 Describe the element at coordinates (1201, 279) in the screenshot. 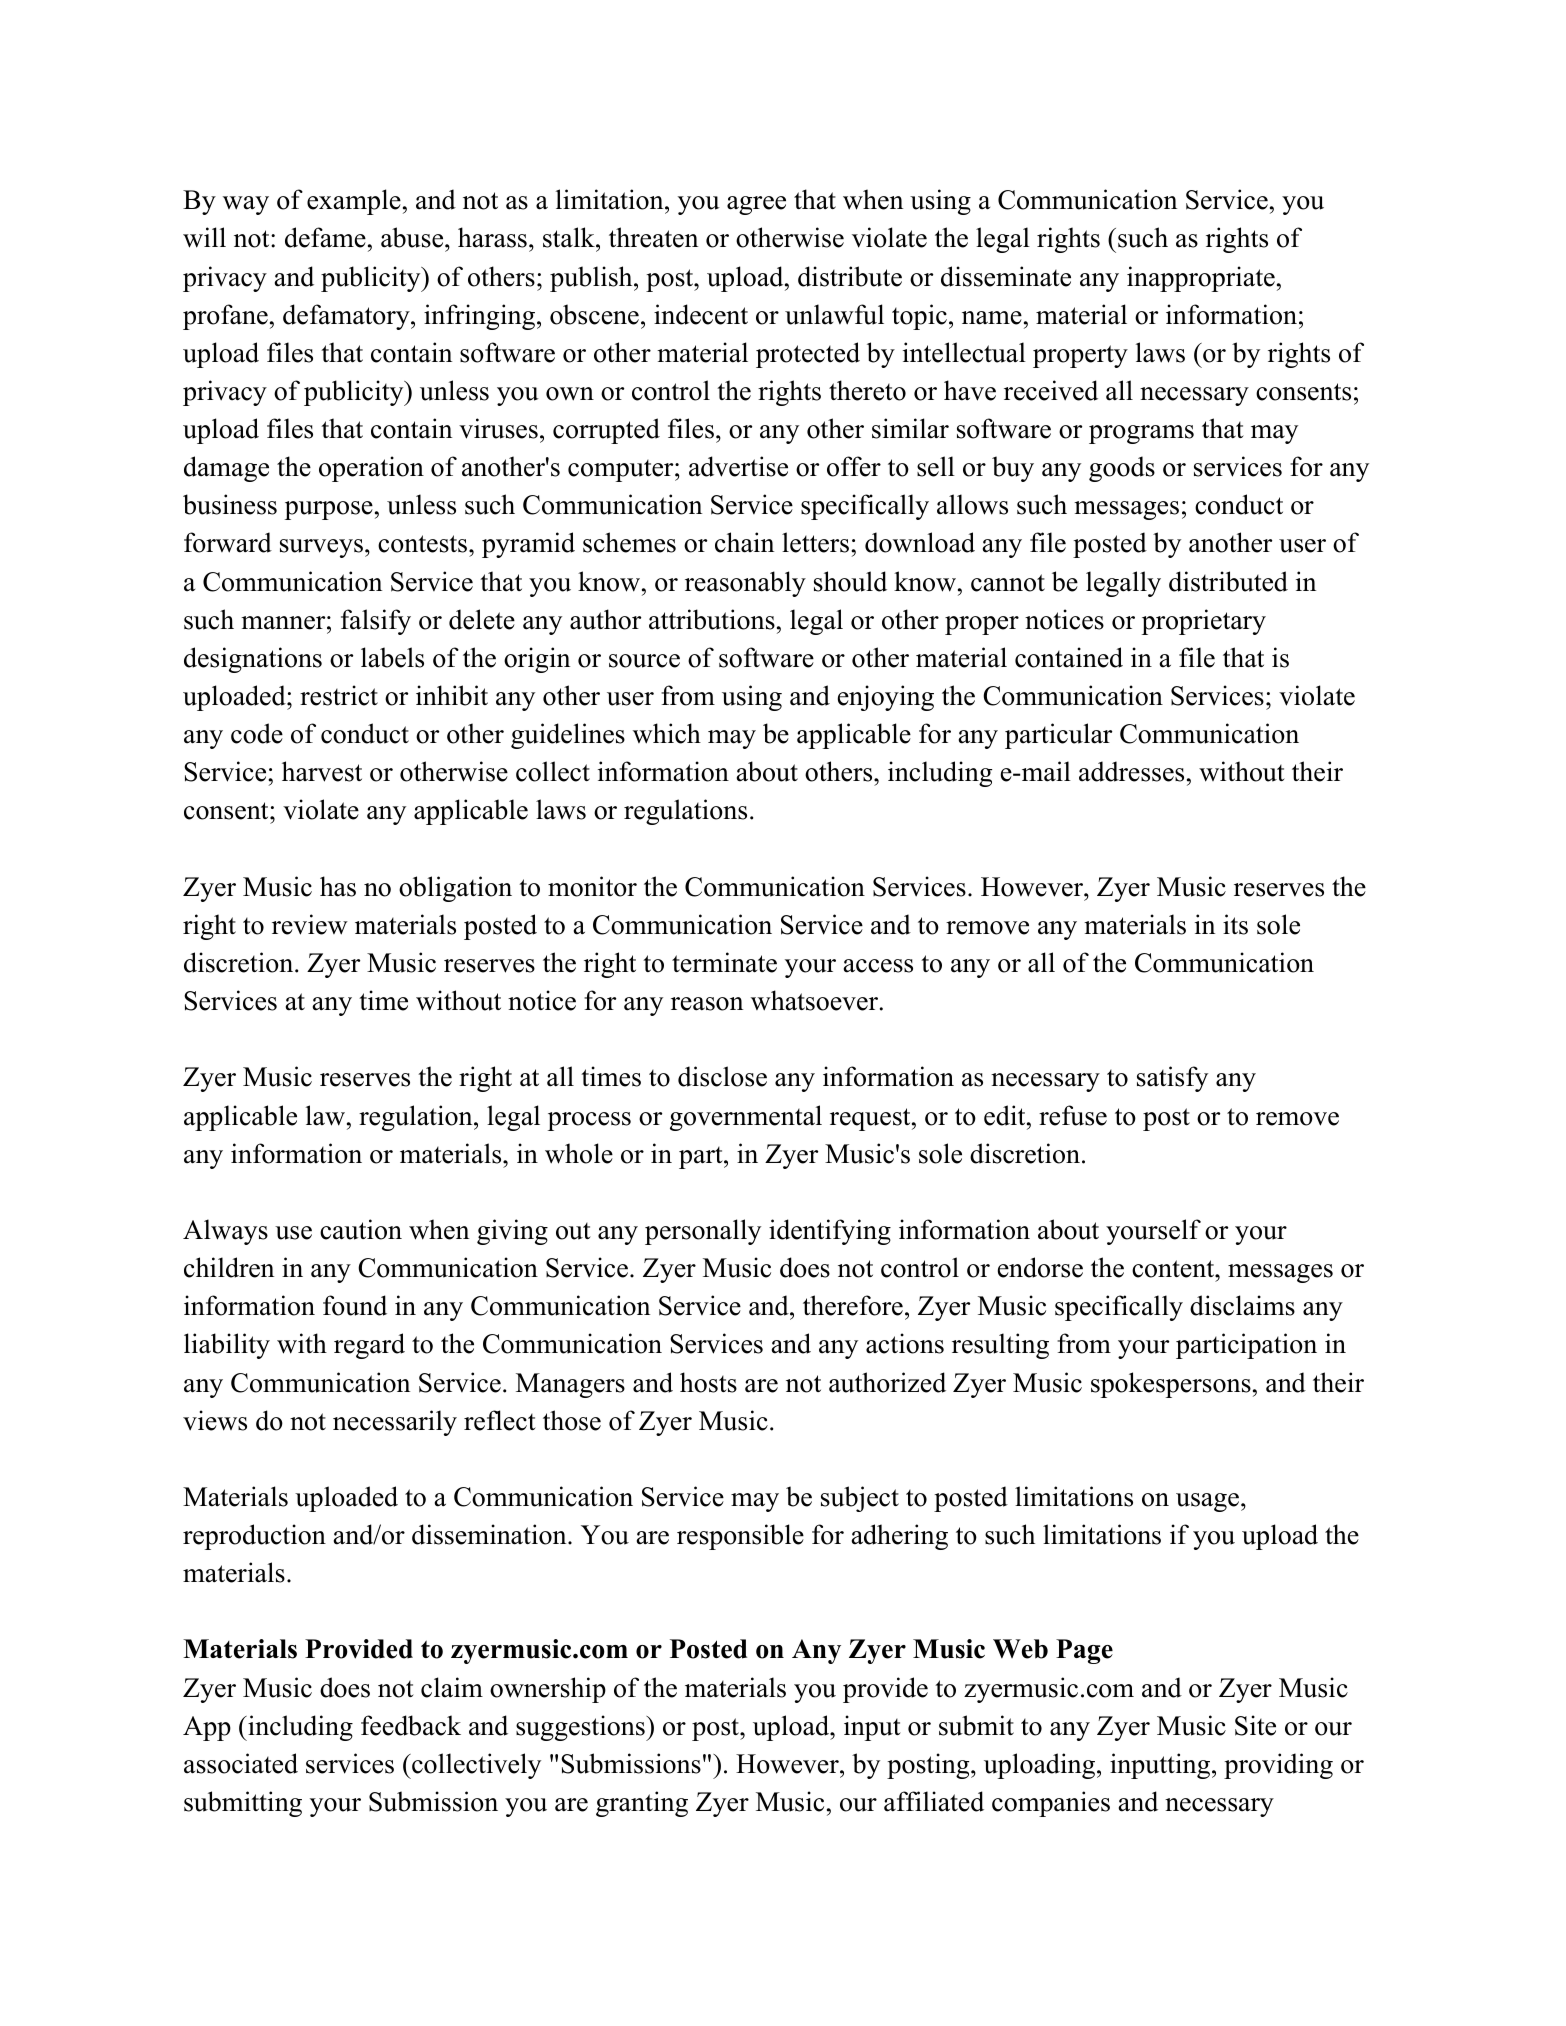

I see `inappropriate` at that location.
